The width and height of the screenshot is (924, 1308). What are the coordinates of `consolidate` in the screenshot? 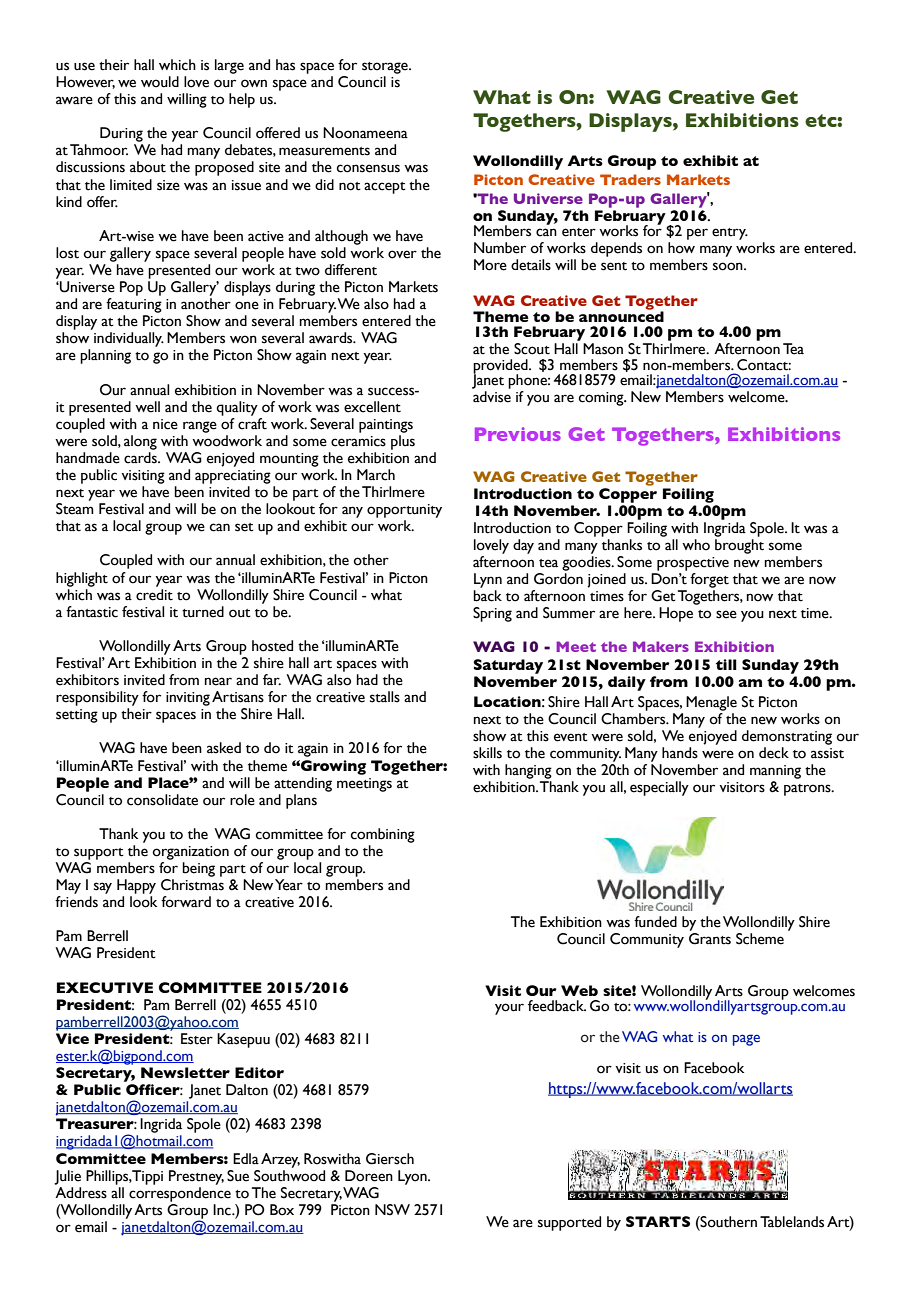 It's located at (162, 800).
